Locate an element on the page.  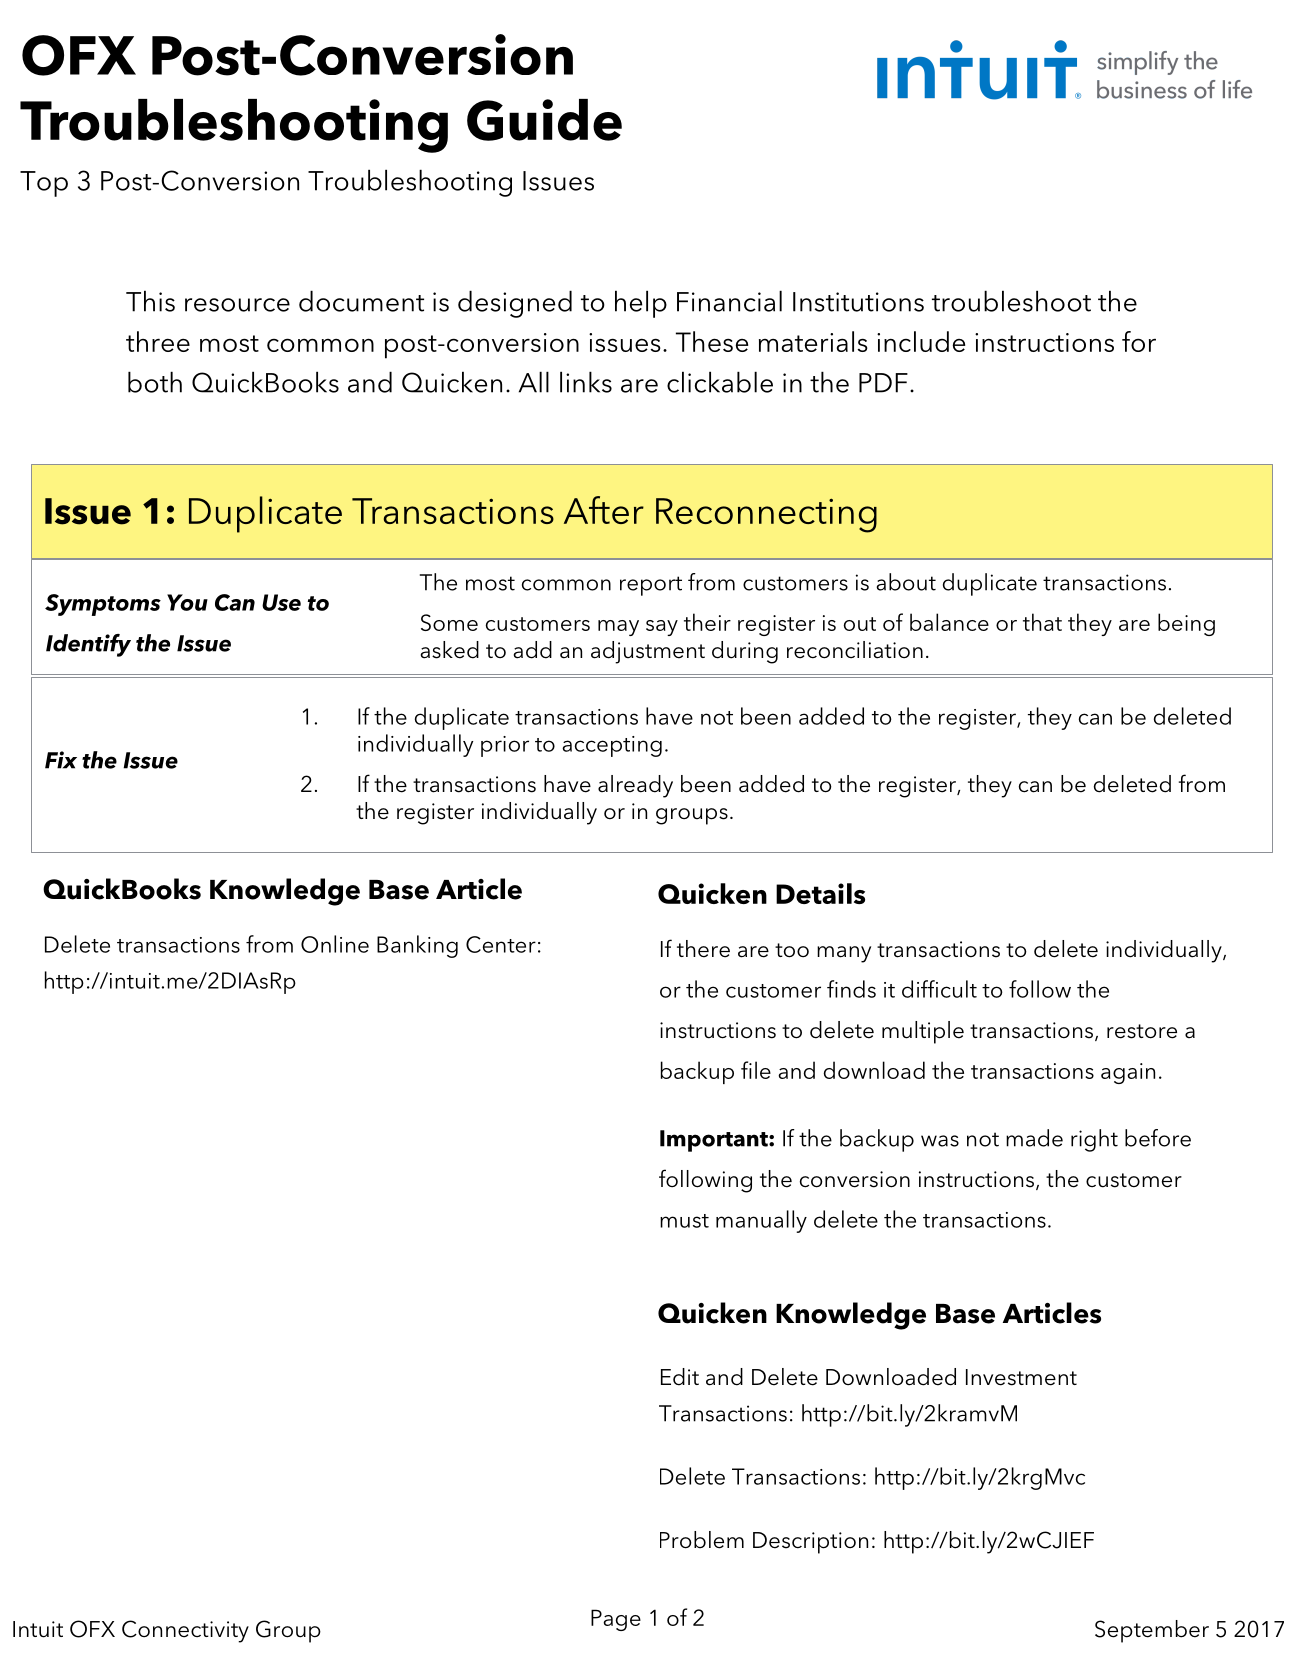
Guide is located at coordinates (544, 120).
